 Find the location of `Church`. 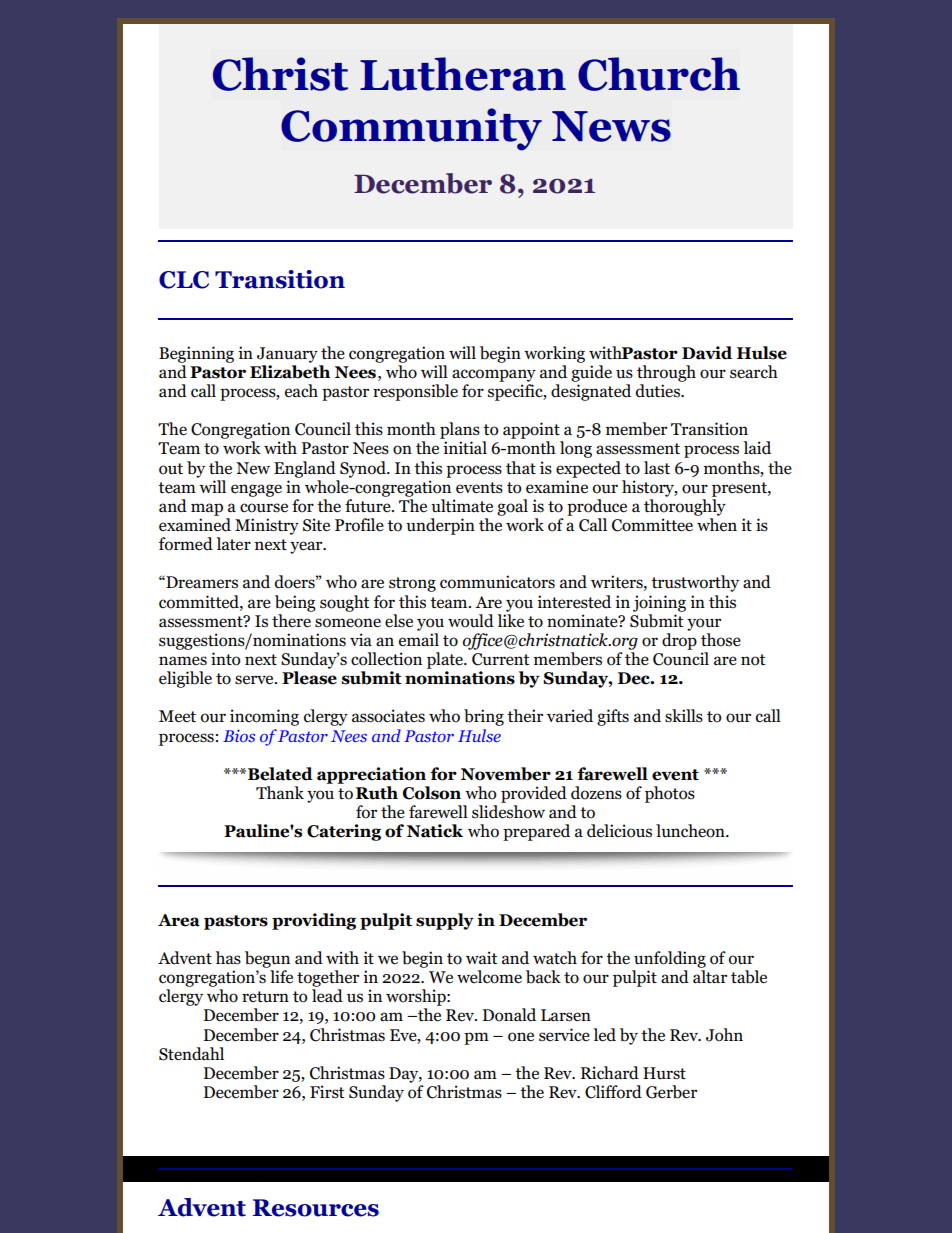

Church is located at coordinates (659, 74).
